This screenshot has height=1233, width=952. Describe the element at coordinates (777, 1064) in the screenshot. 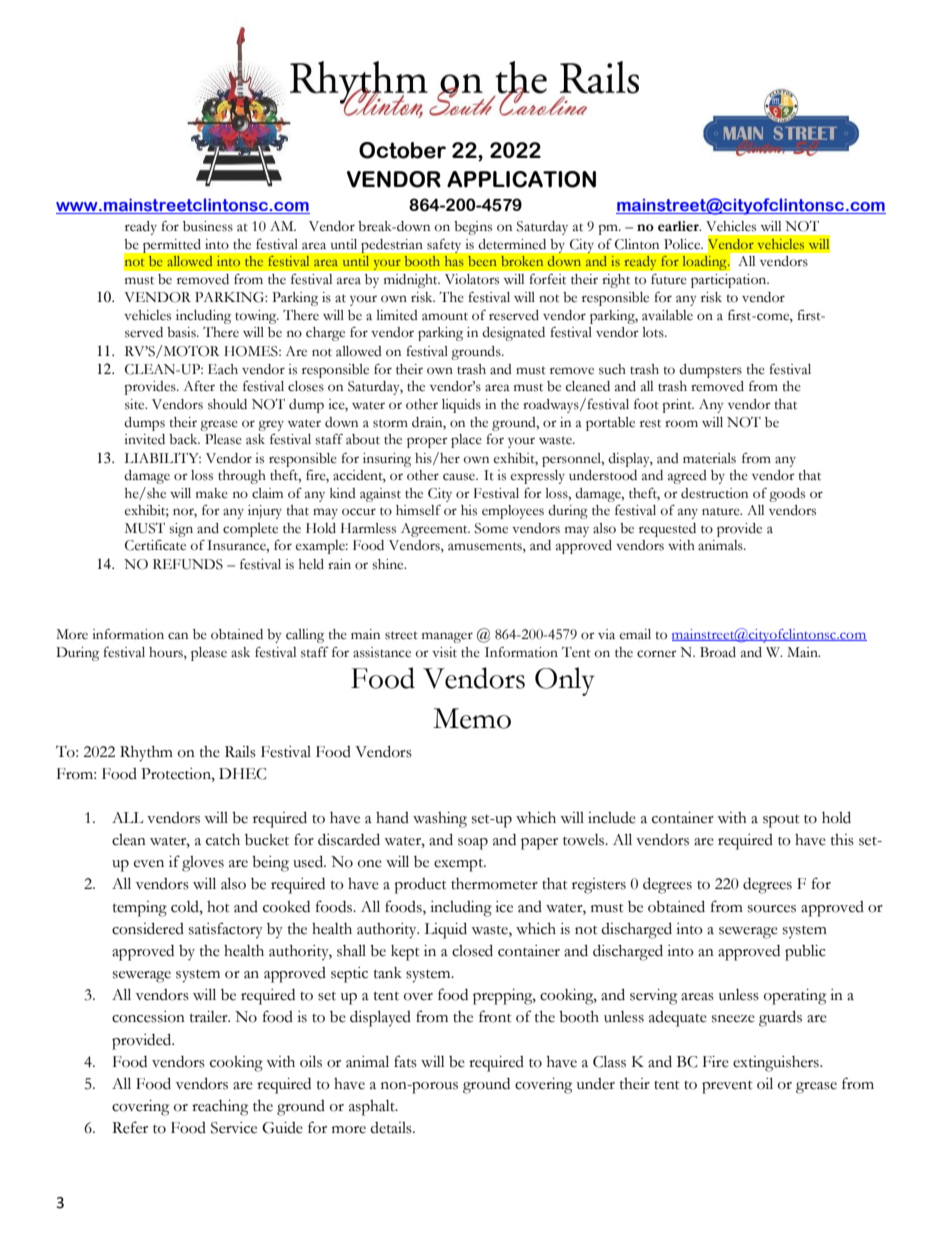

I see `extinguishers` at that location.
